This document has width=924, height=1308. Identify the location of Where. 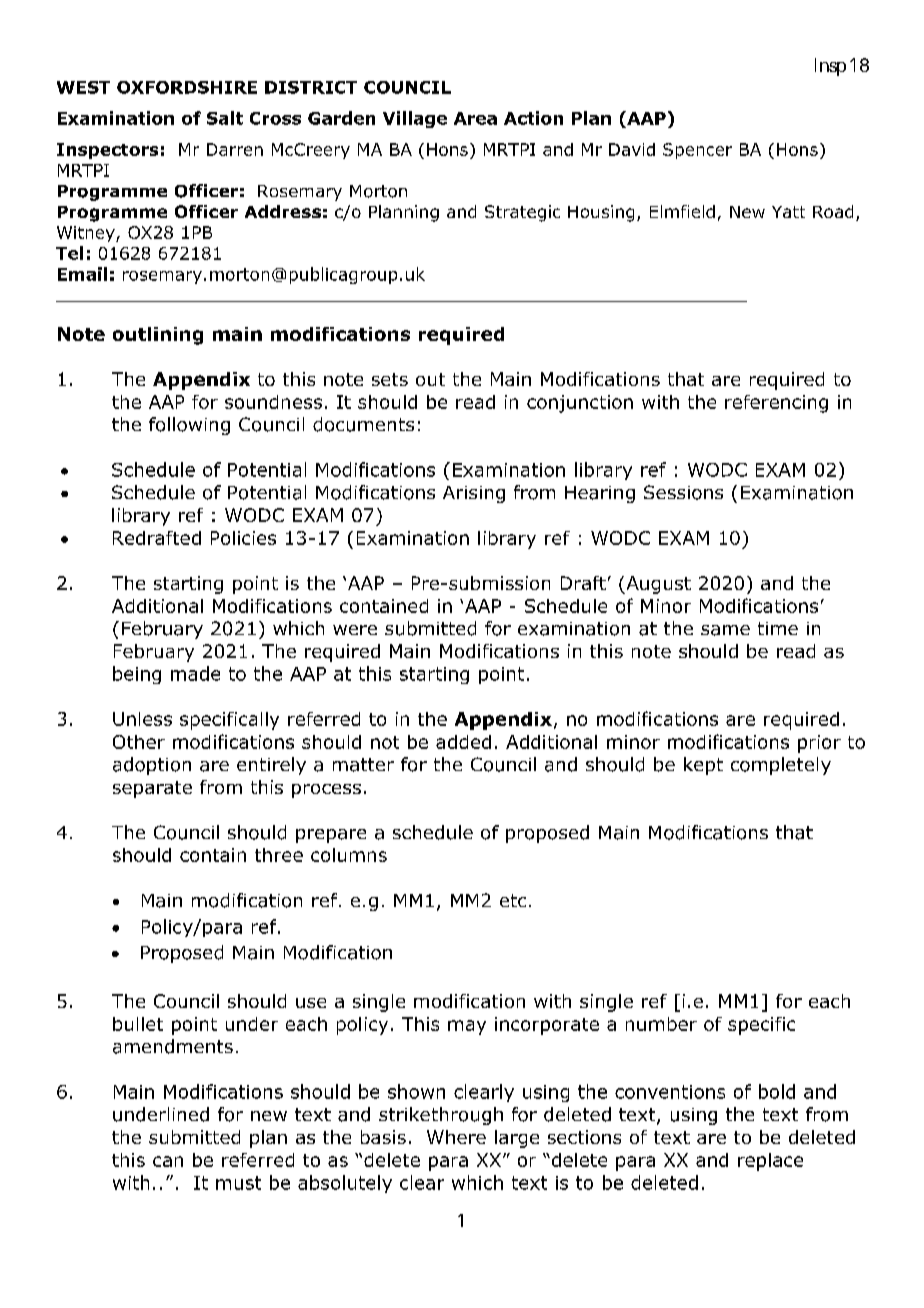
(456, 1137).
